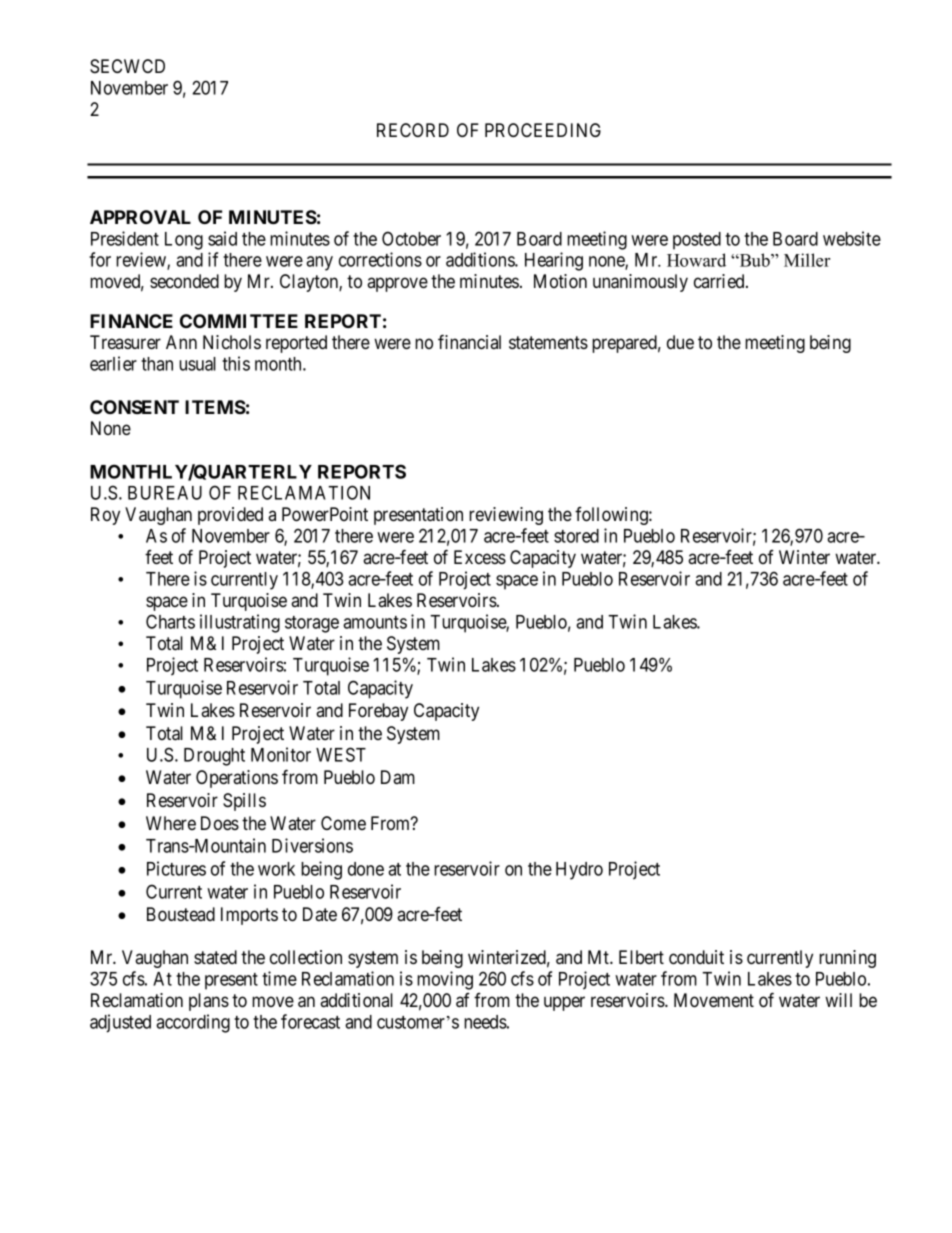 Image resolution: width=952 pixels, height=1233 pixels. Describe the element at coordinates (140, 217) in the screenshot. I see `APPROVAL` at that location.
